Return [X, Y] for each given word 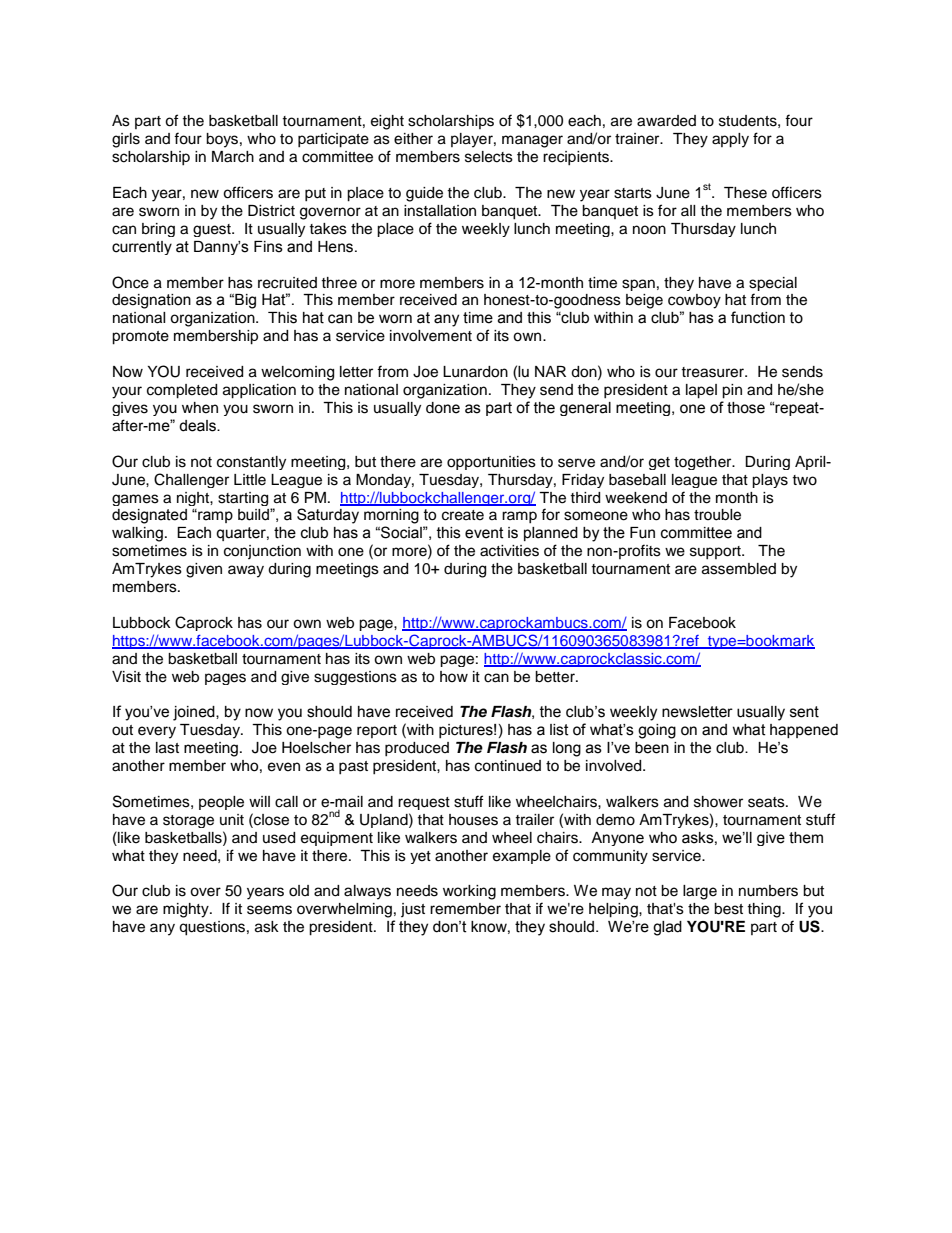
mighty [187, 910]
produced [417, 749]
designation [151, 301]
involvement [431, 336]
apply [730, 140]
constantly [251, 463]
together [704, 463]
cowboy [694, 301]
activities [509, 551]
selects [489, 157]
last [167, 748]
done [443, 408]
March [233, 157]
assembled [739, 569]
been [652, 748]
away [246, 571]
